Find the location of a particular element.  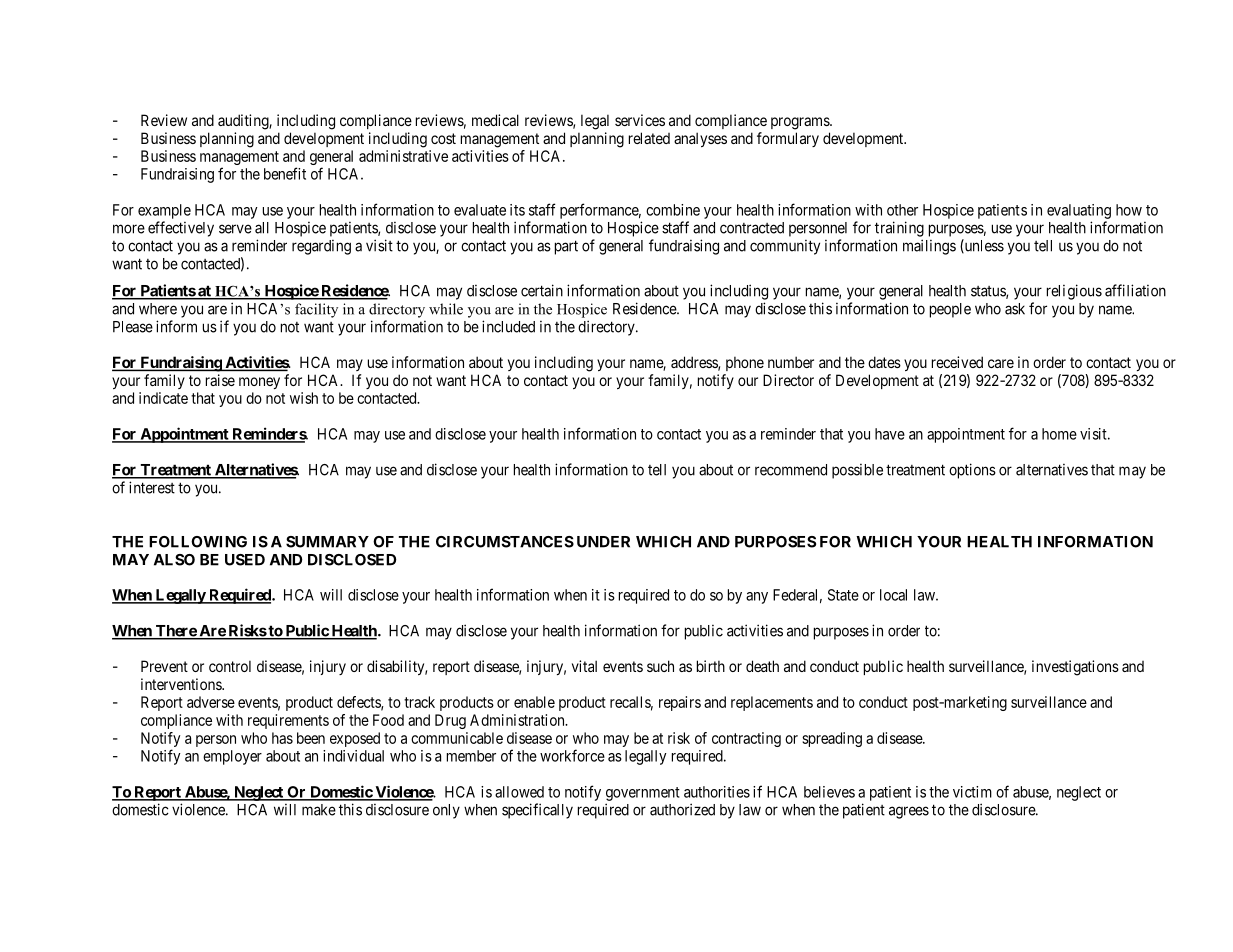

evaluating is located at coordinates (1079, 211).
